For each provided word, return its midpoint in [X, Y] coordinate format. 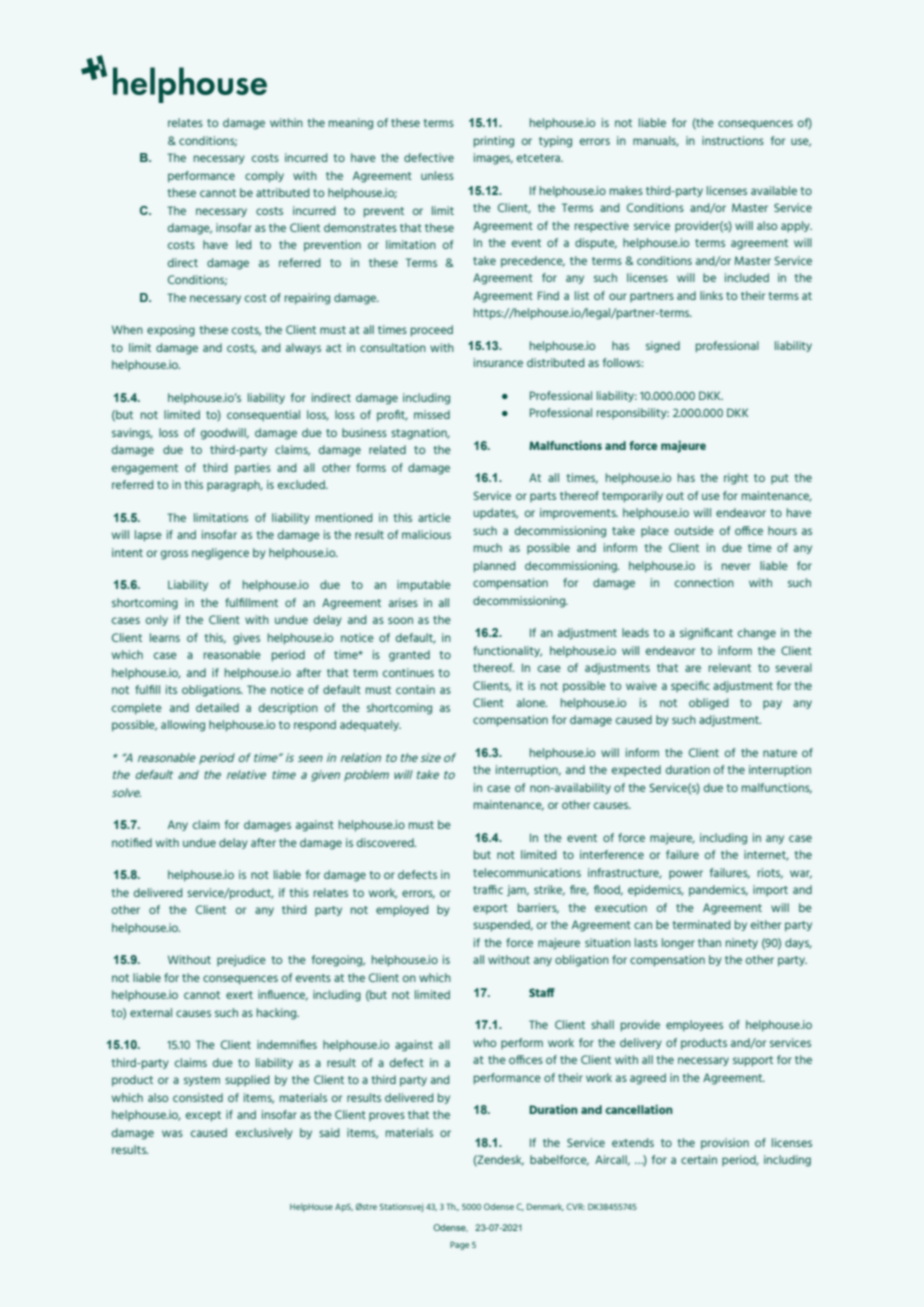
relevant [730, 667]
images [493, 159]
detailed [217, 707]
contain [415, 689]
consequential [263, 416]
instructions [733, 140]
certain [699, 1159]
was [172, 1133]
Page [459, 1245]
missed [432, 414]
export [490, 909]
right [736, 479]
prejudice [241, 961]
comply [264, 177]
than [709, 942]
